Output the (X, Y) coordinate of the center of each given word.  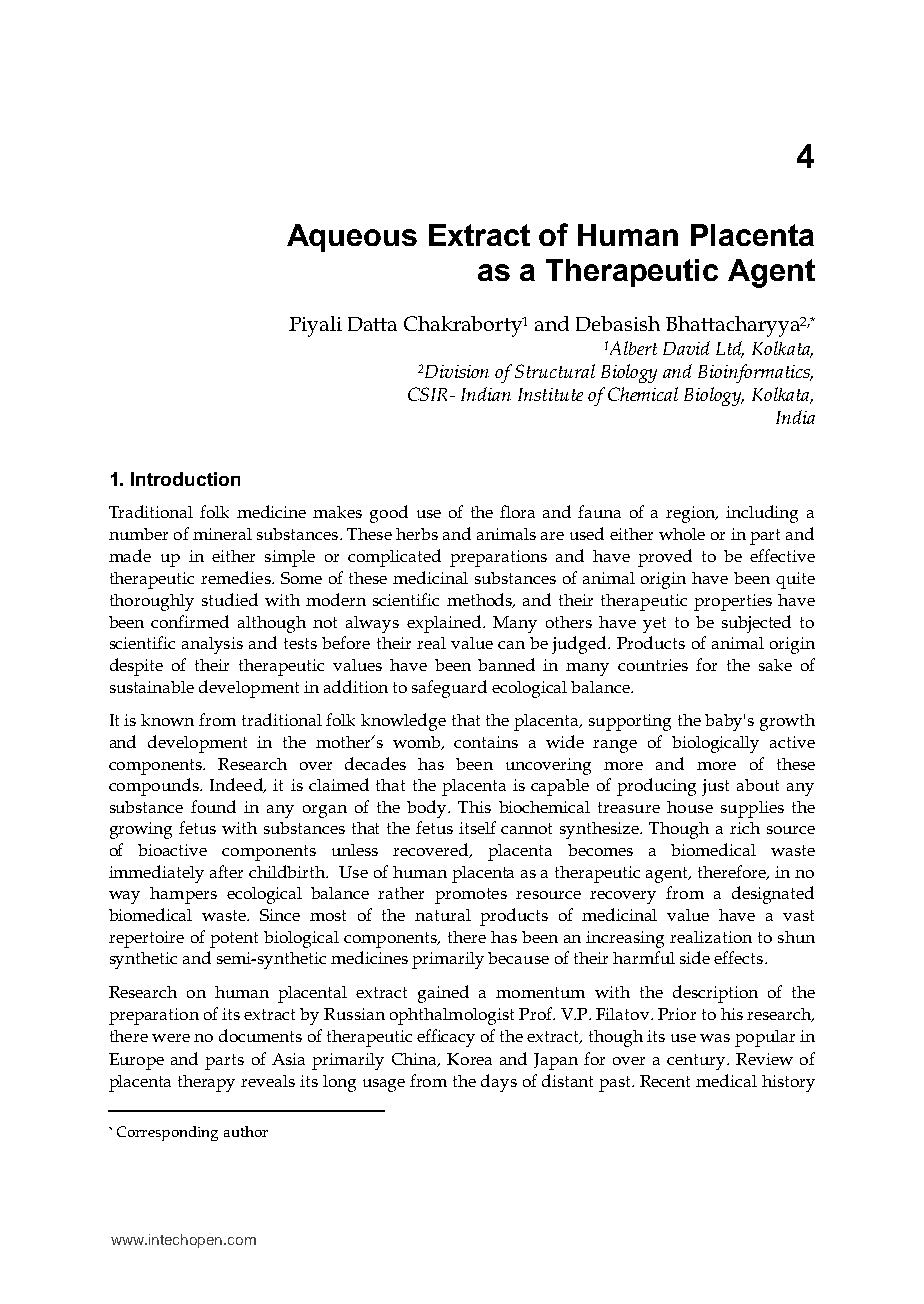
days (499, 1083)
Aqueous (352, 238)
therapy (206, 1083)
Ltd (730, 349)
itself (477, 827)
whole (682, 534)
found (213, 806)
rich (745, 828)
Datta (372, 324)
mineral (222, 534)
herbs (417, 534)
